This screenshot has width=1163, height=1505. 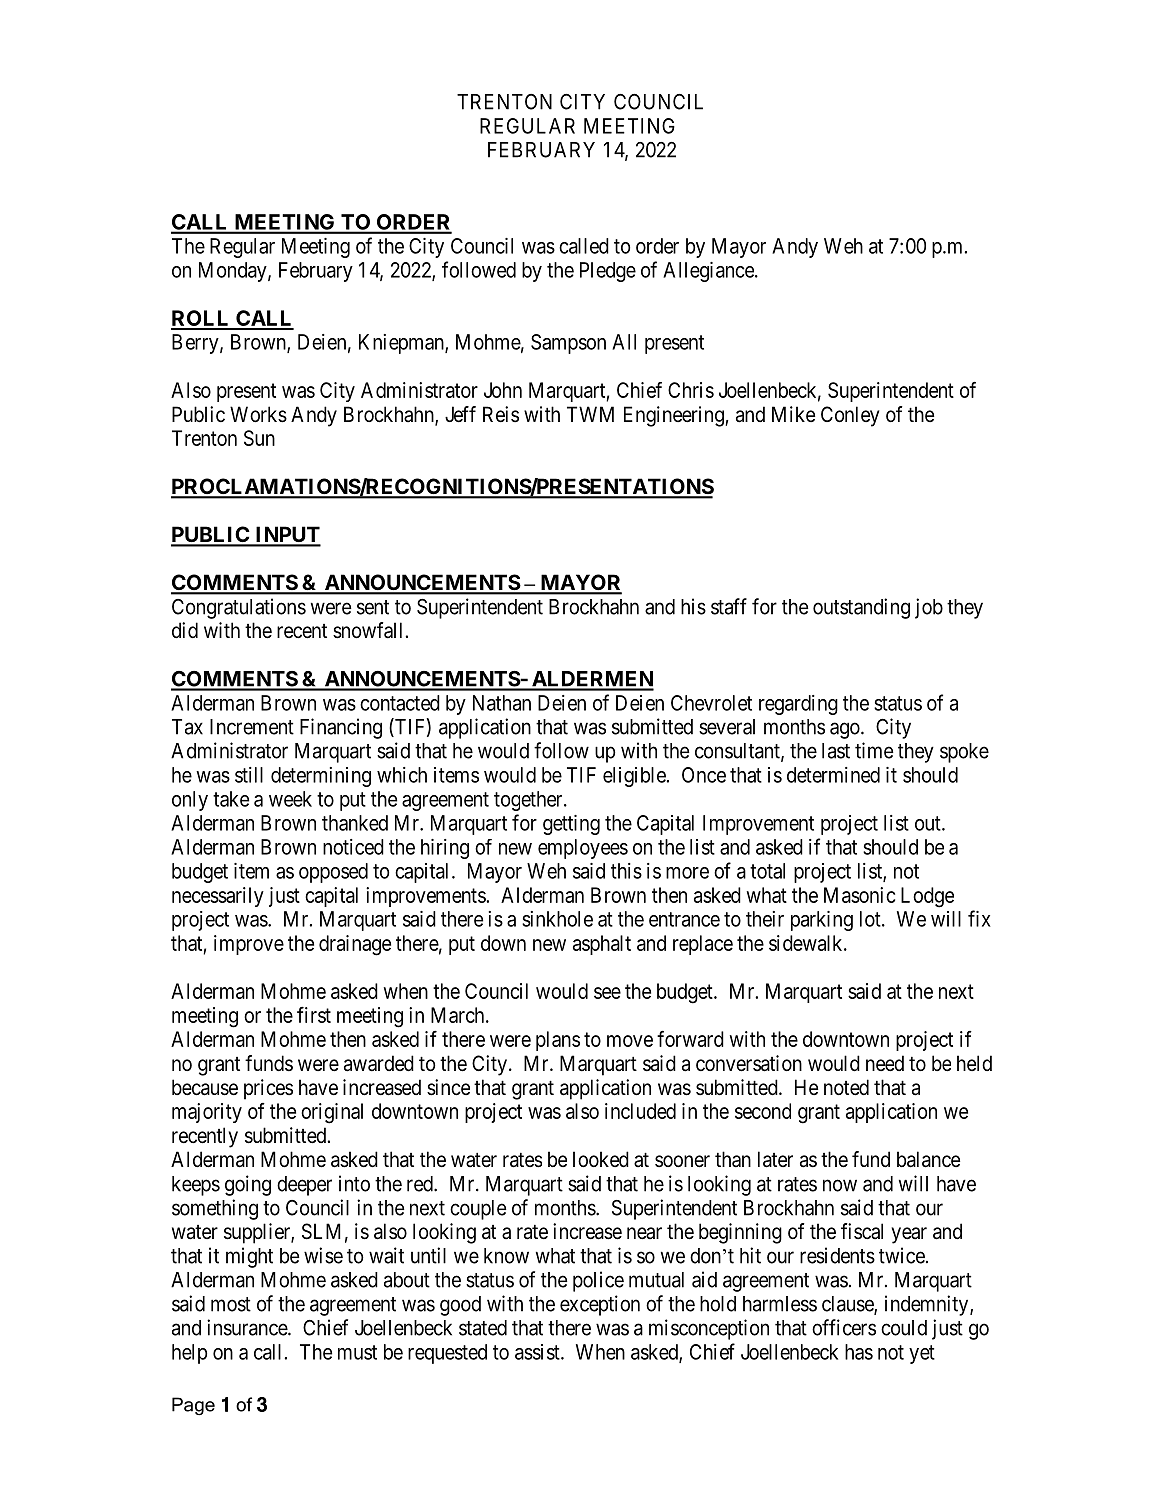 What do you see at coordinates (608, 272) in the screenshot?
I see `Pledge` at bounding box center [608, 272].
